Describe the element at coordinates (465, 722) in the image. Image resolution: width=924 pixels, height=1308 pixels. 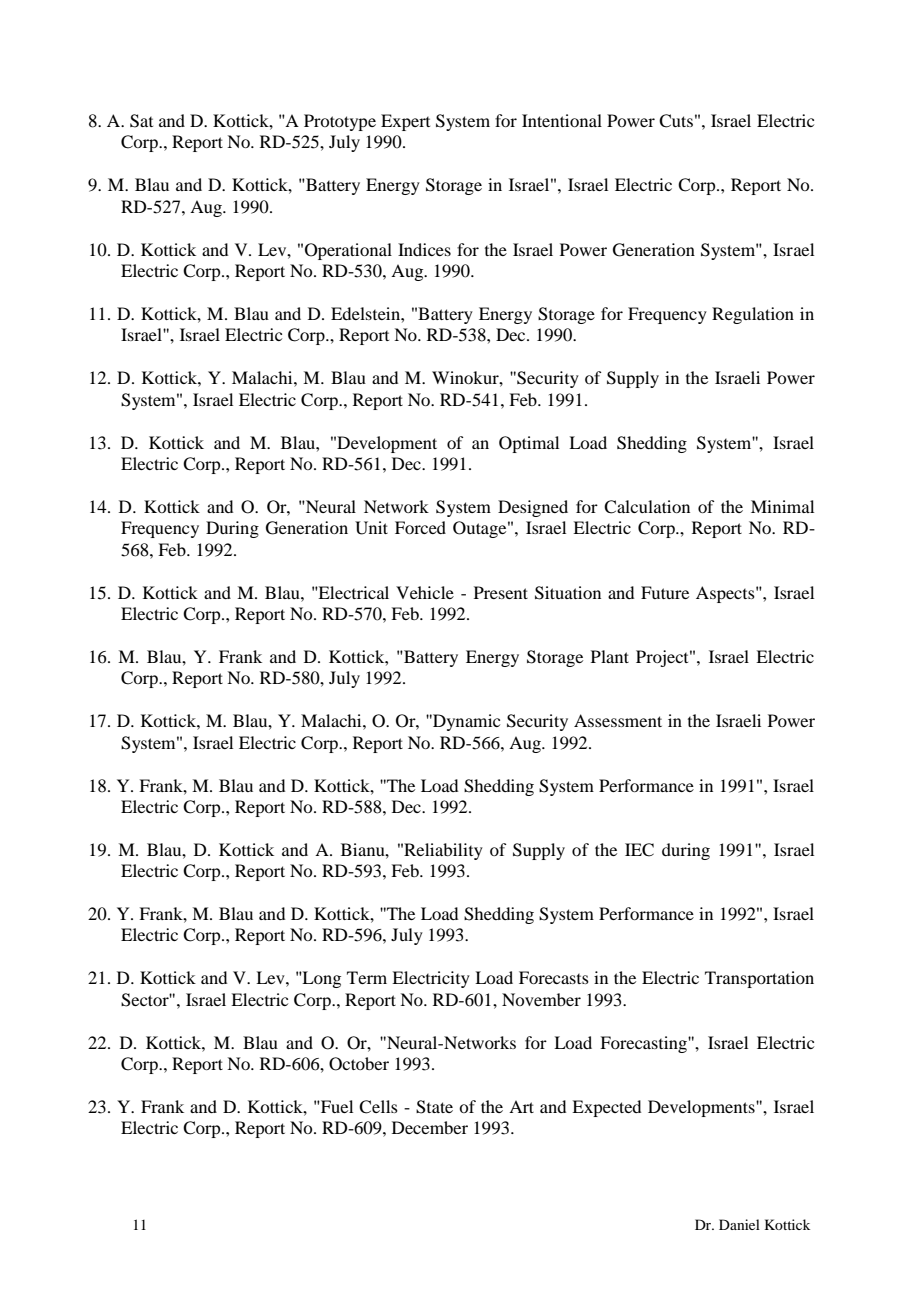
I see `Dynamic` at that location.
